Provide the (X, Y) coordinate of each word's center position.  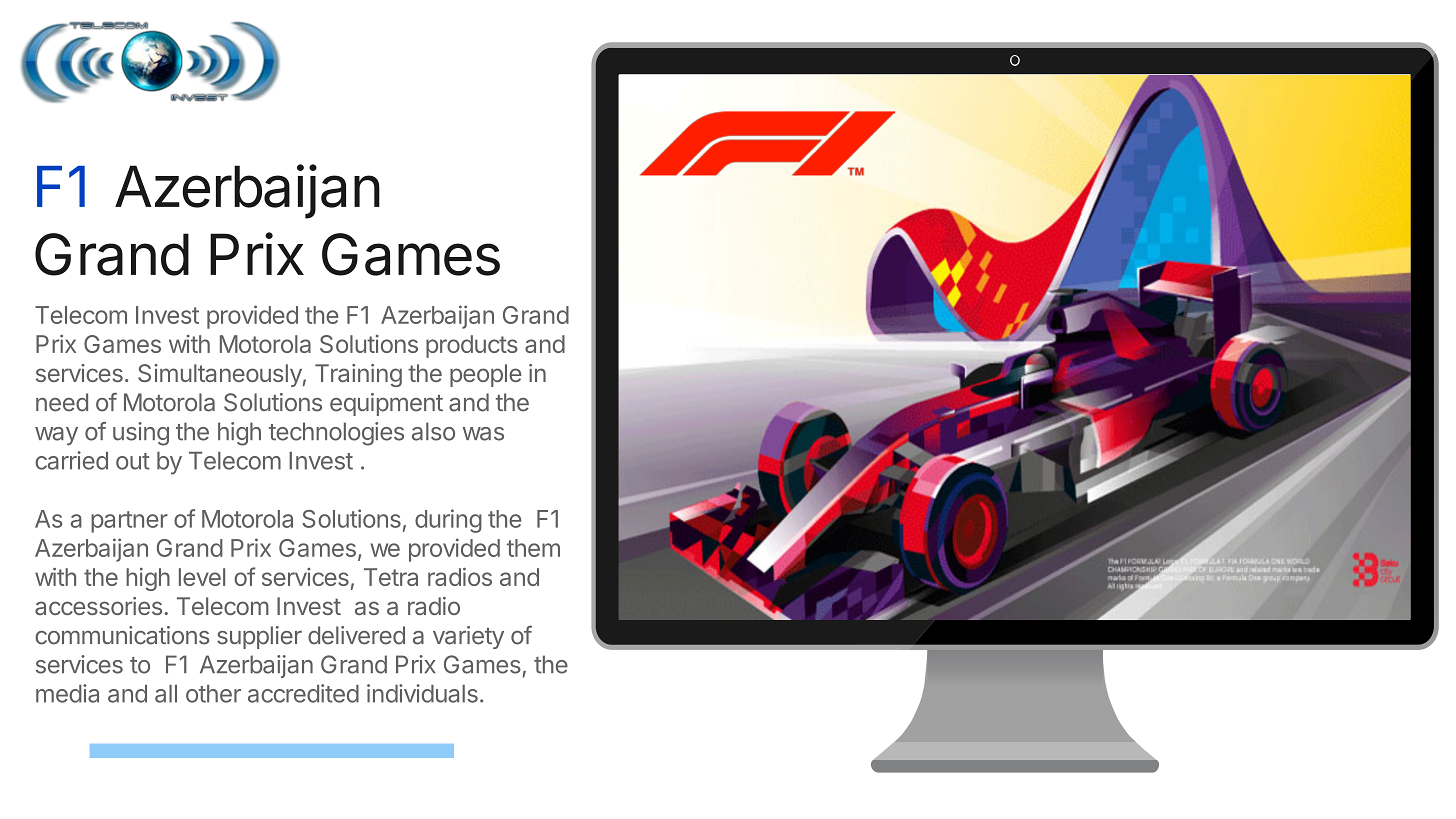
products (472, 346)
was (483, 434)
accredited (303, 693)
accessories (98, 606)
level (202, 577)
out (133, 461)
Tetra (391, 577)
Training (358, 375)
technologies (336, 434)
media (67, 693)
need (62, 402)
